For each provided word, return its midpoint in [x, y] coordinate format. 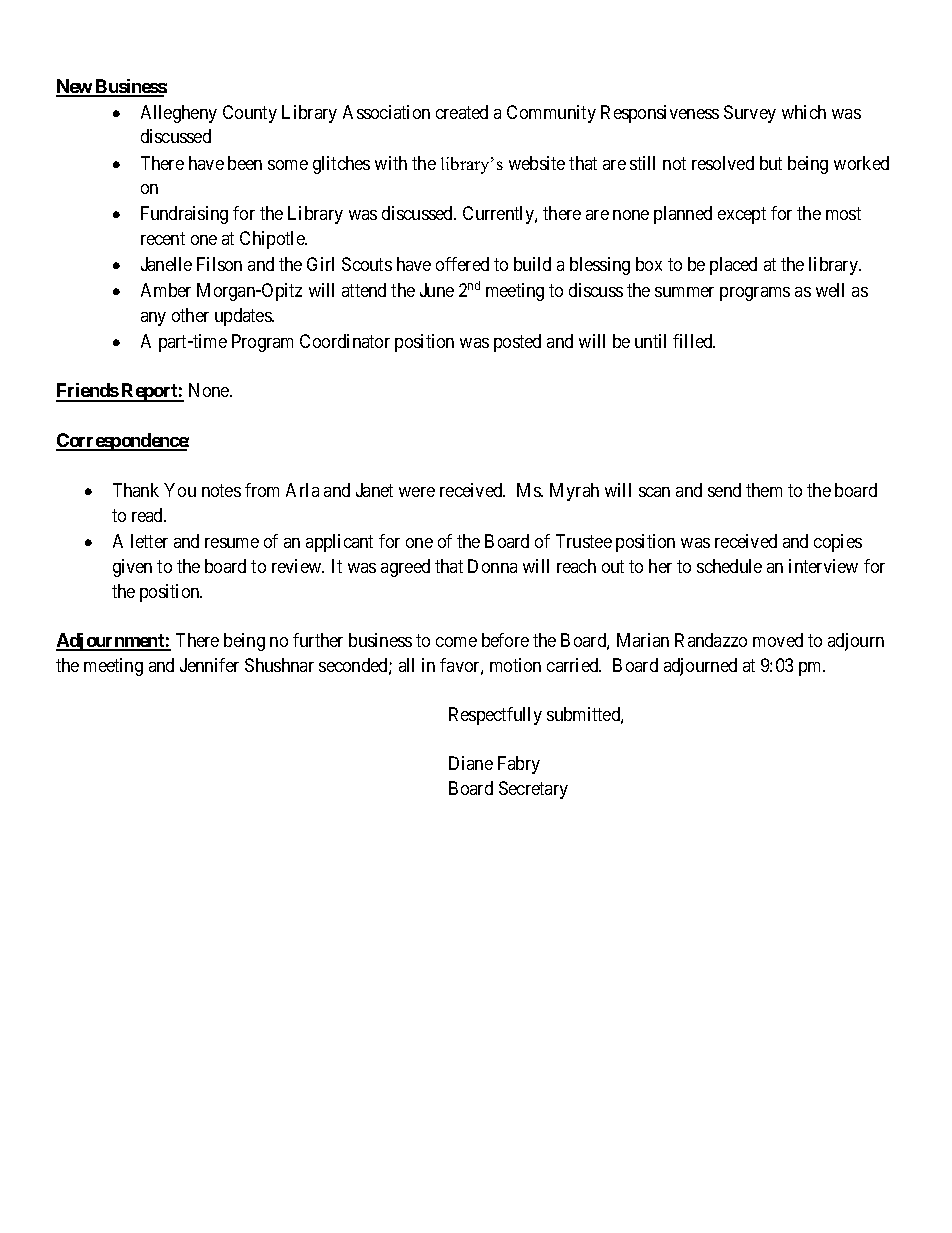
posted [517, 343]
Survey [750, 114]
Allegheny [179, 114]
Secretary [533, 790]
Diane [471, 763]
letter [149, 541]
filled [694, 341]
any [153, 319]
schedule [729, 566]
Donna [492, 566]
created [462, 112]
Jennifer [209, 665]
